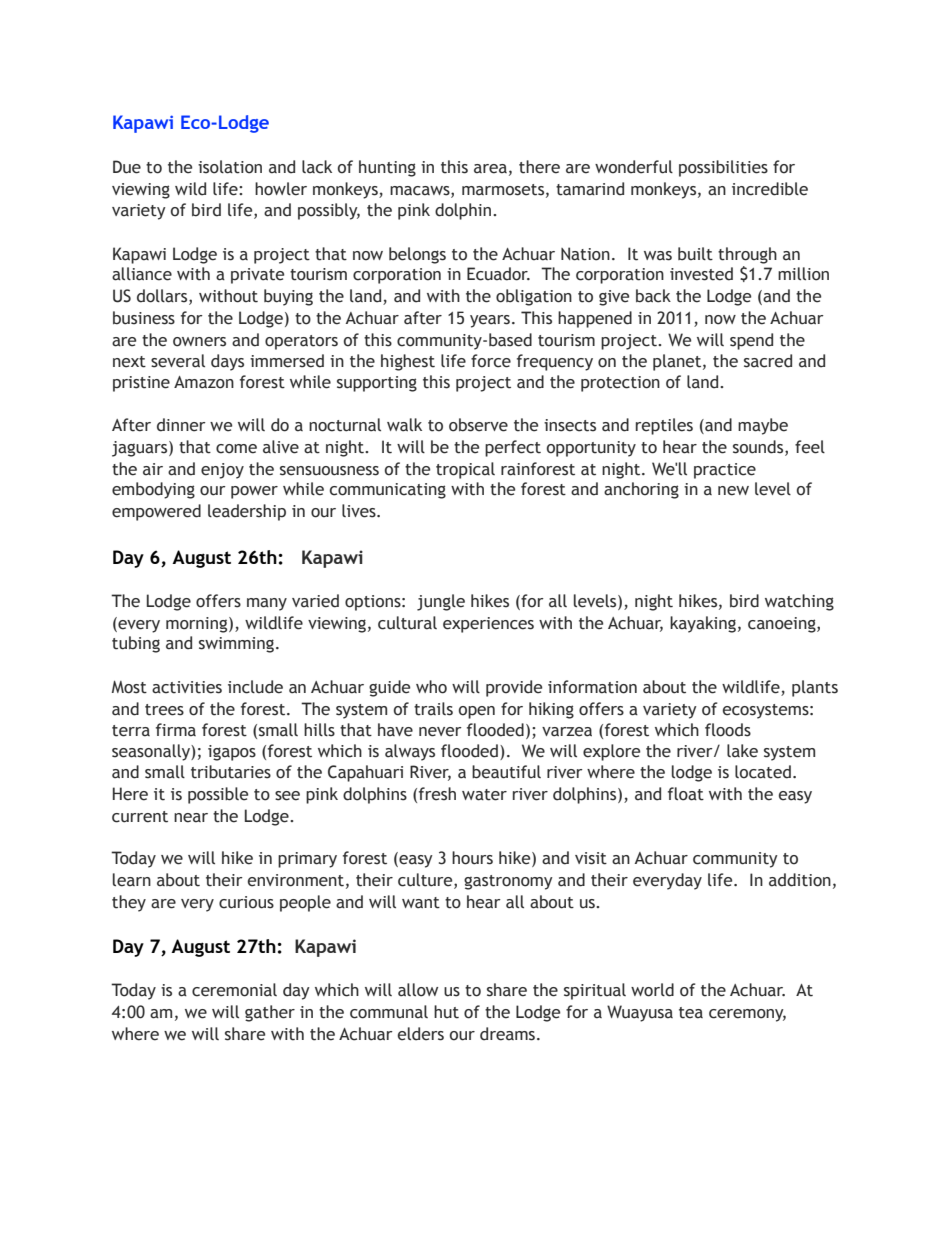 The width and height of the page is (952, 1233). What do you see at coordinates (230, 167) in the page?
I see `isolation` at bounding box center [230, 167].
